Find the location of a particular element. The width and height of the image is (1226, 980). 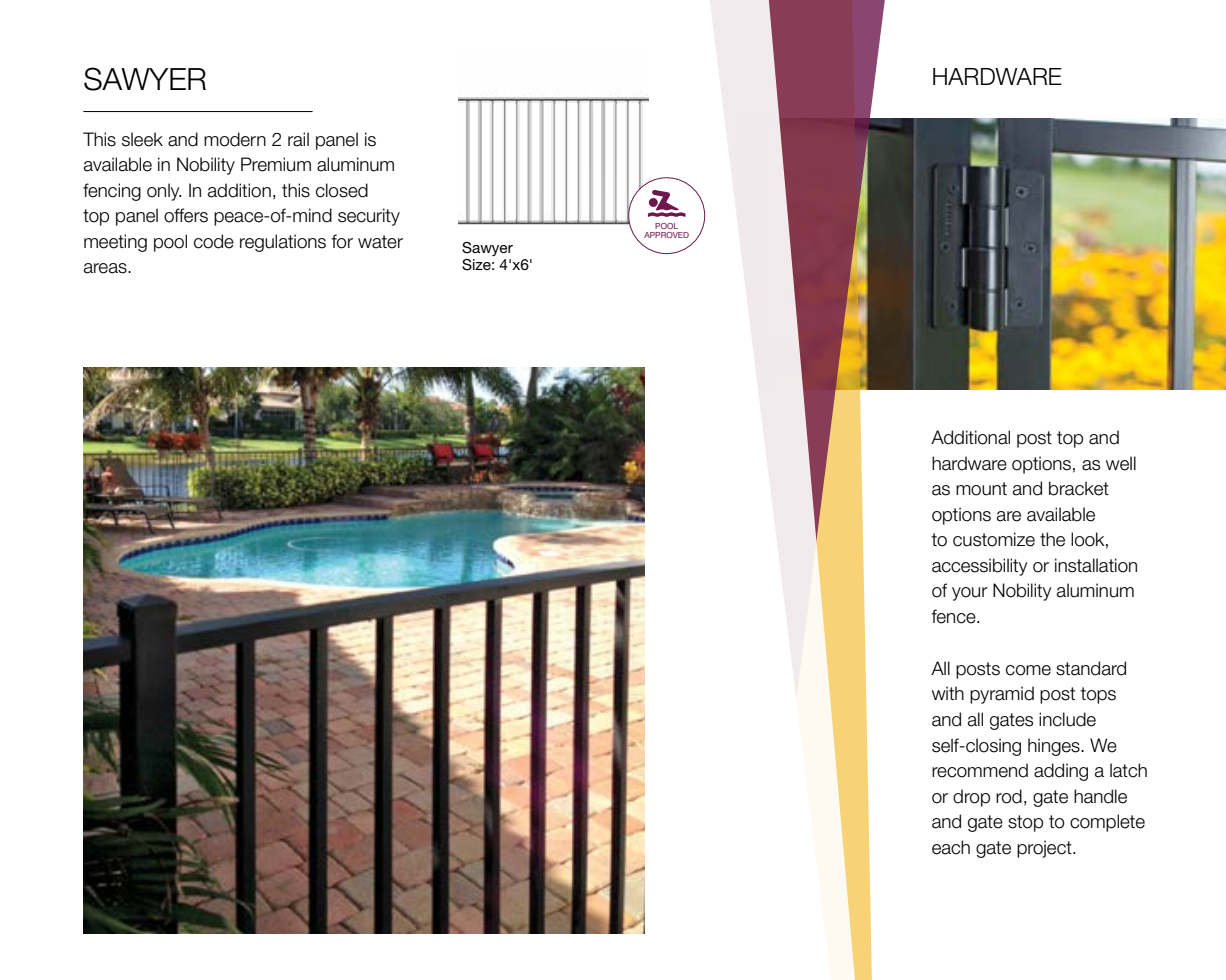

areas is located at coordinates (106, 268).
